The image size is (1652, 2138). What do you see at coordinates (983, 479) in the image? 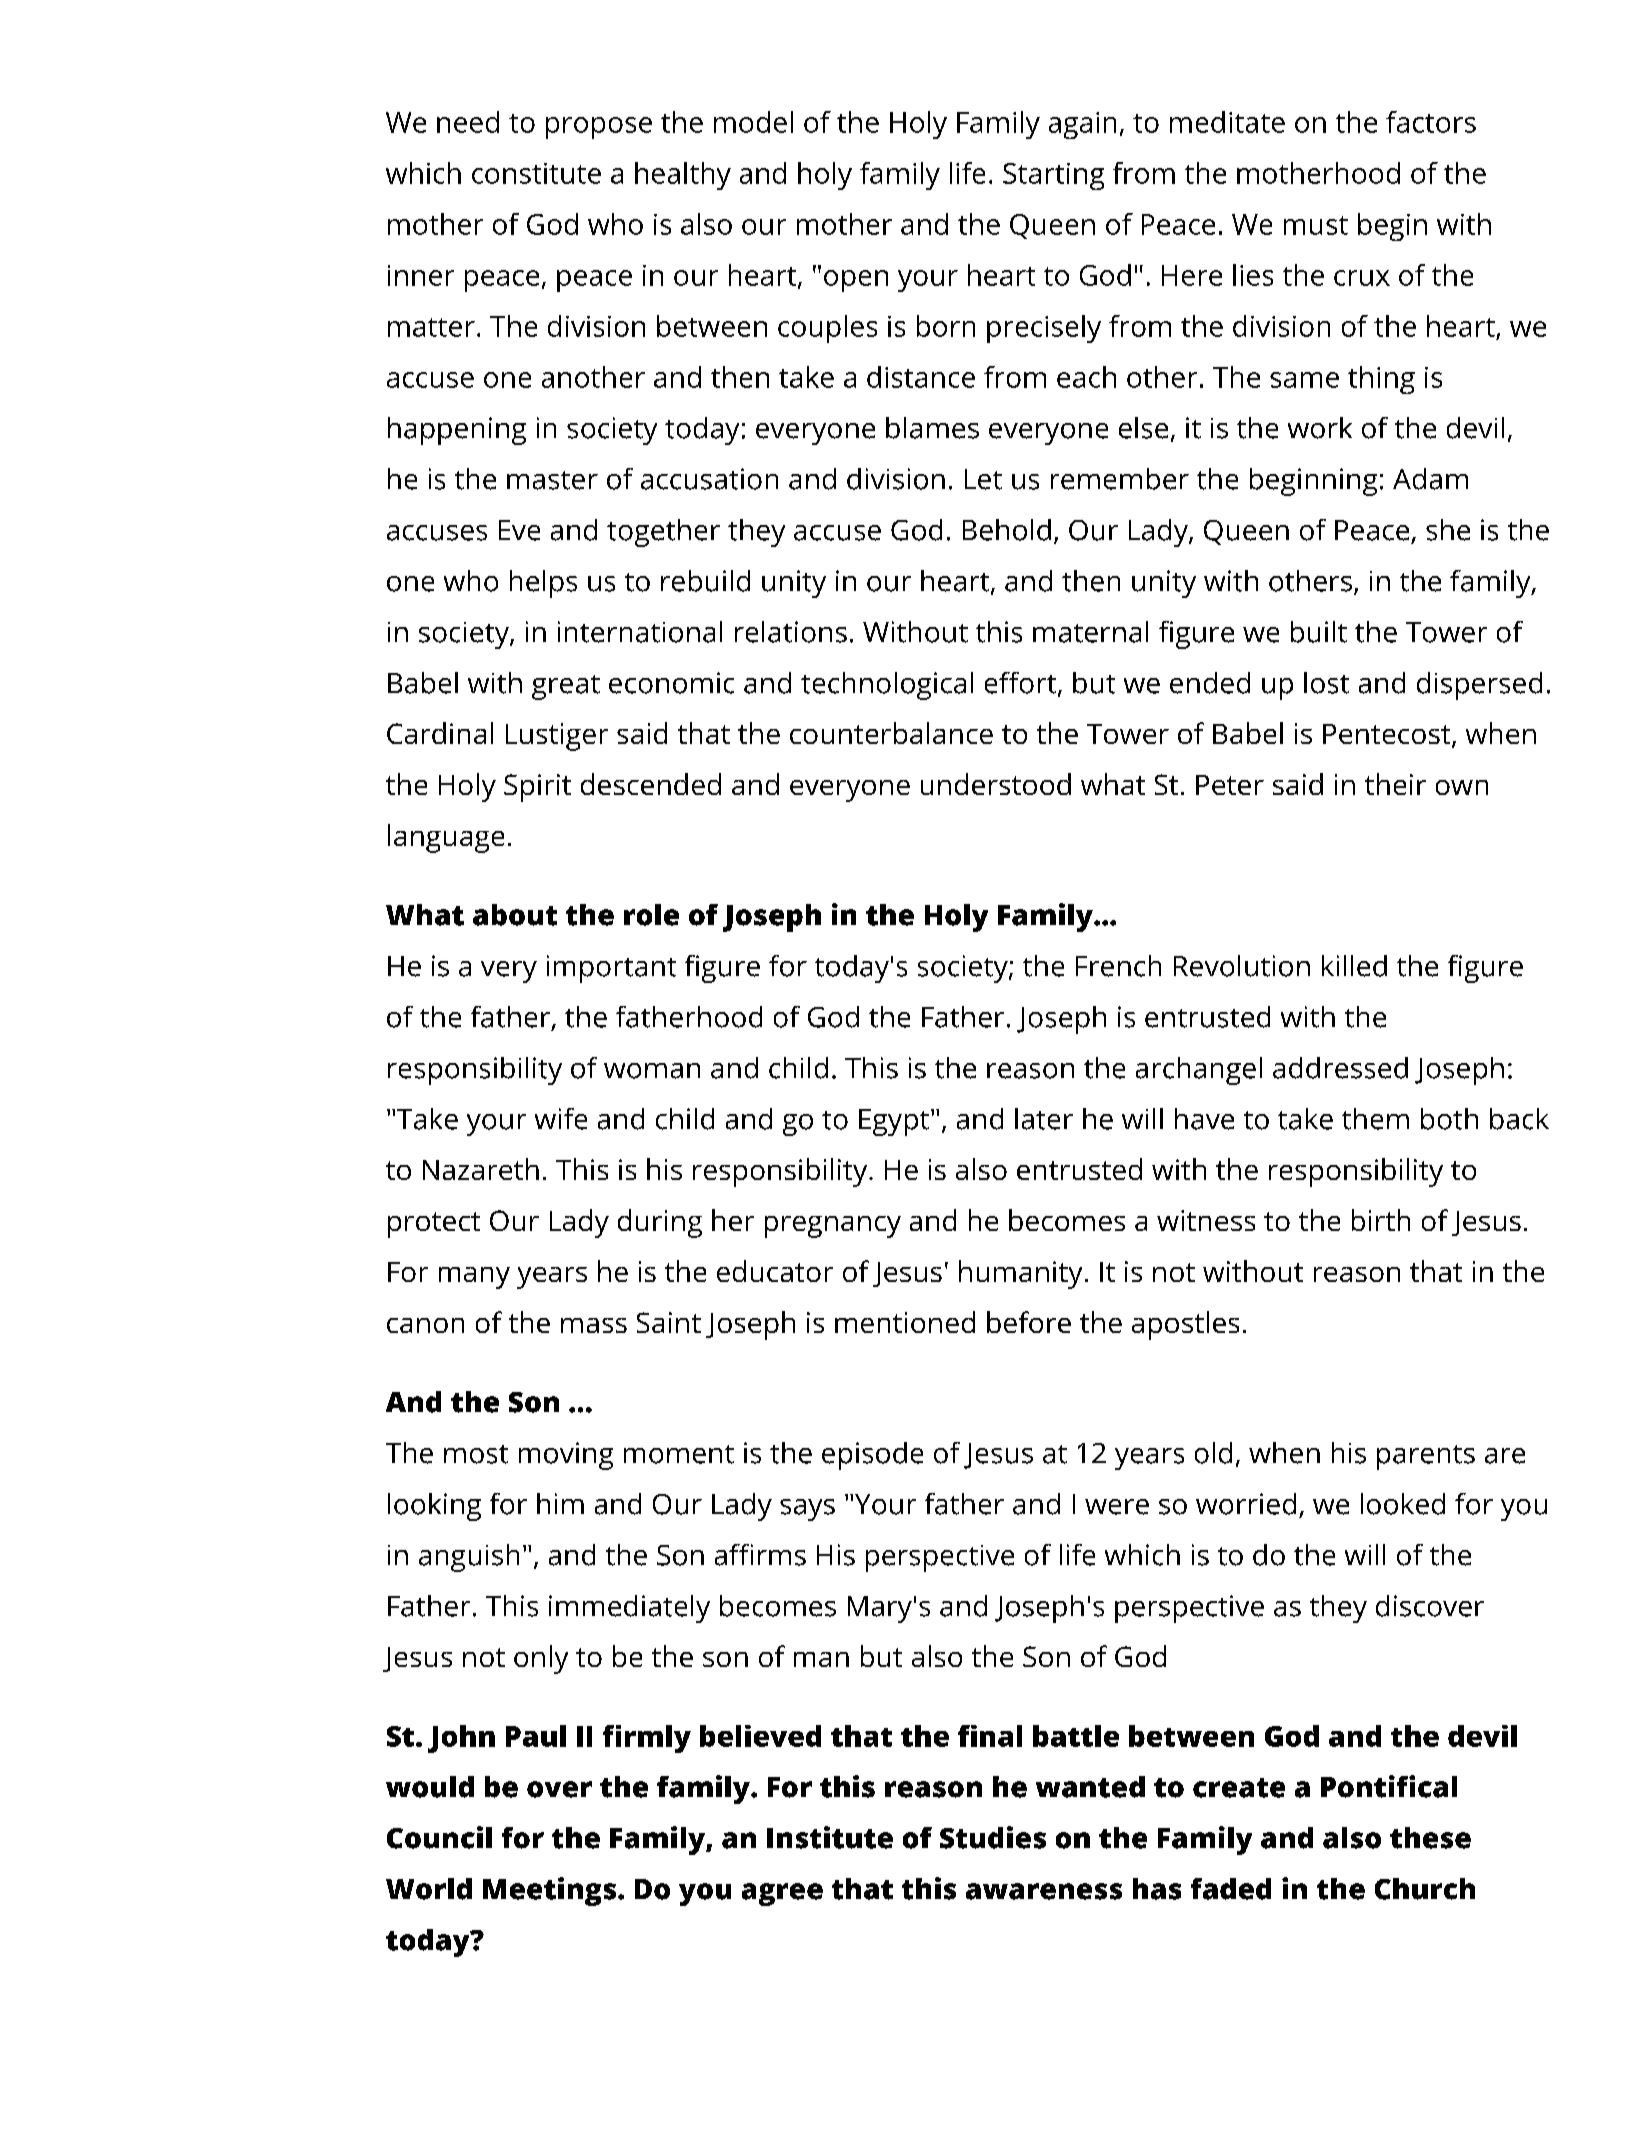
I see `Let` at bounding box center [983, 479].
